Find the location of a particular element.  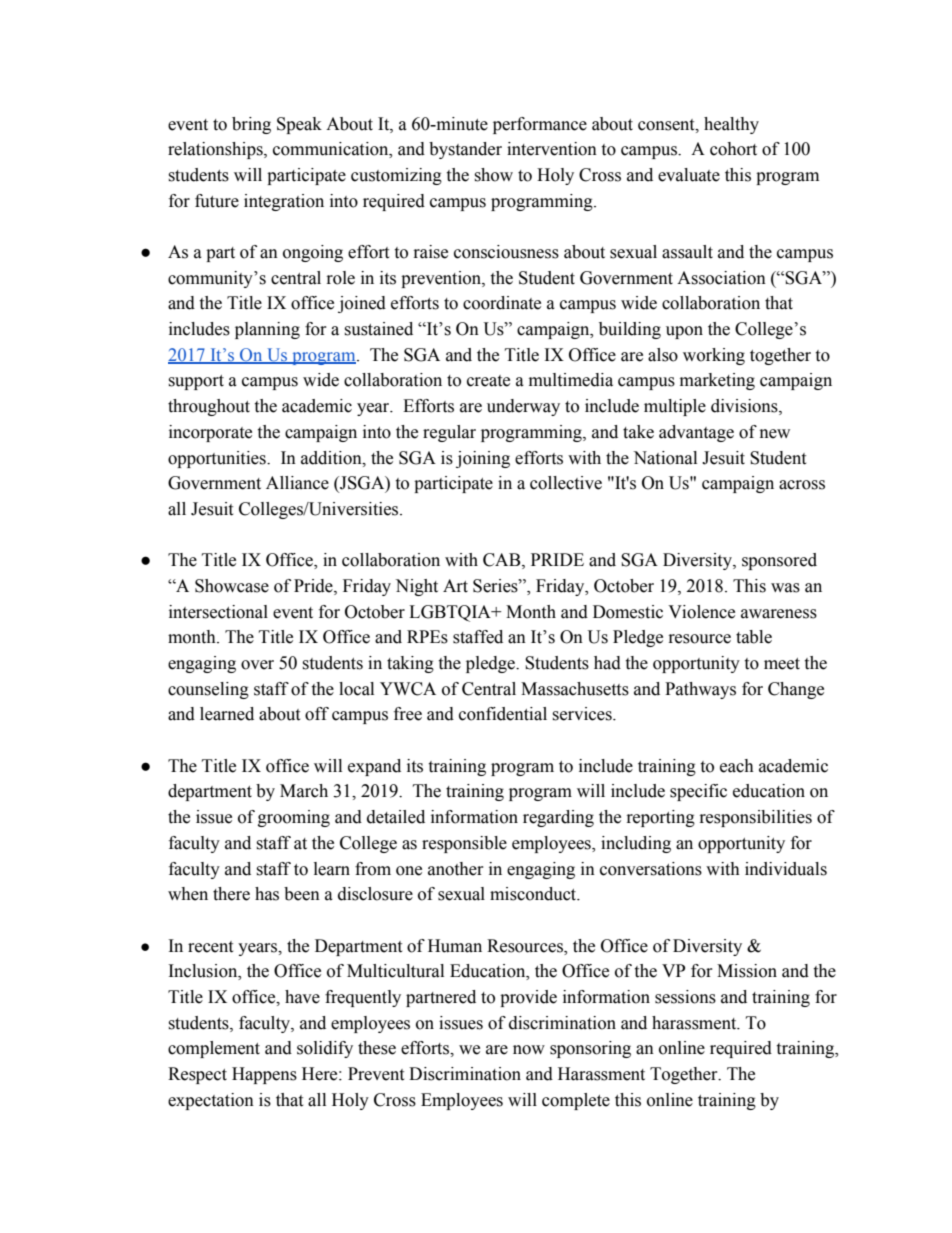

advantage is located at coordinates (696, 433).
